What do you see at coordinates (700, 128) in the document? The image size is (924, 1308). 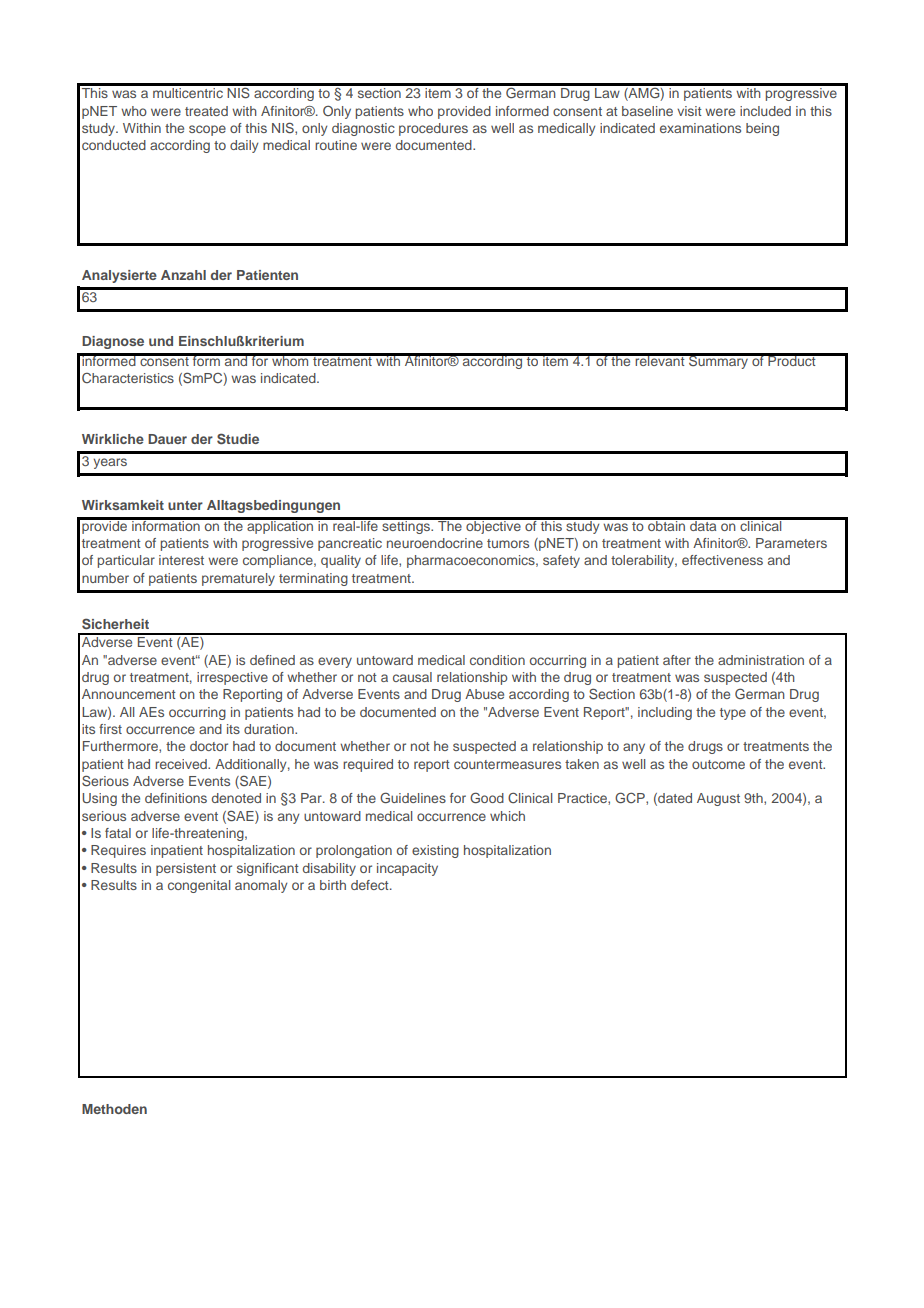 I see `examinations` at bounding box center [700, 128].
